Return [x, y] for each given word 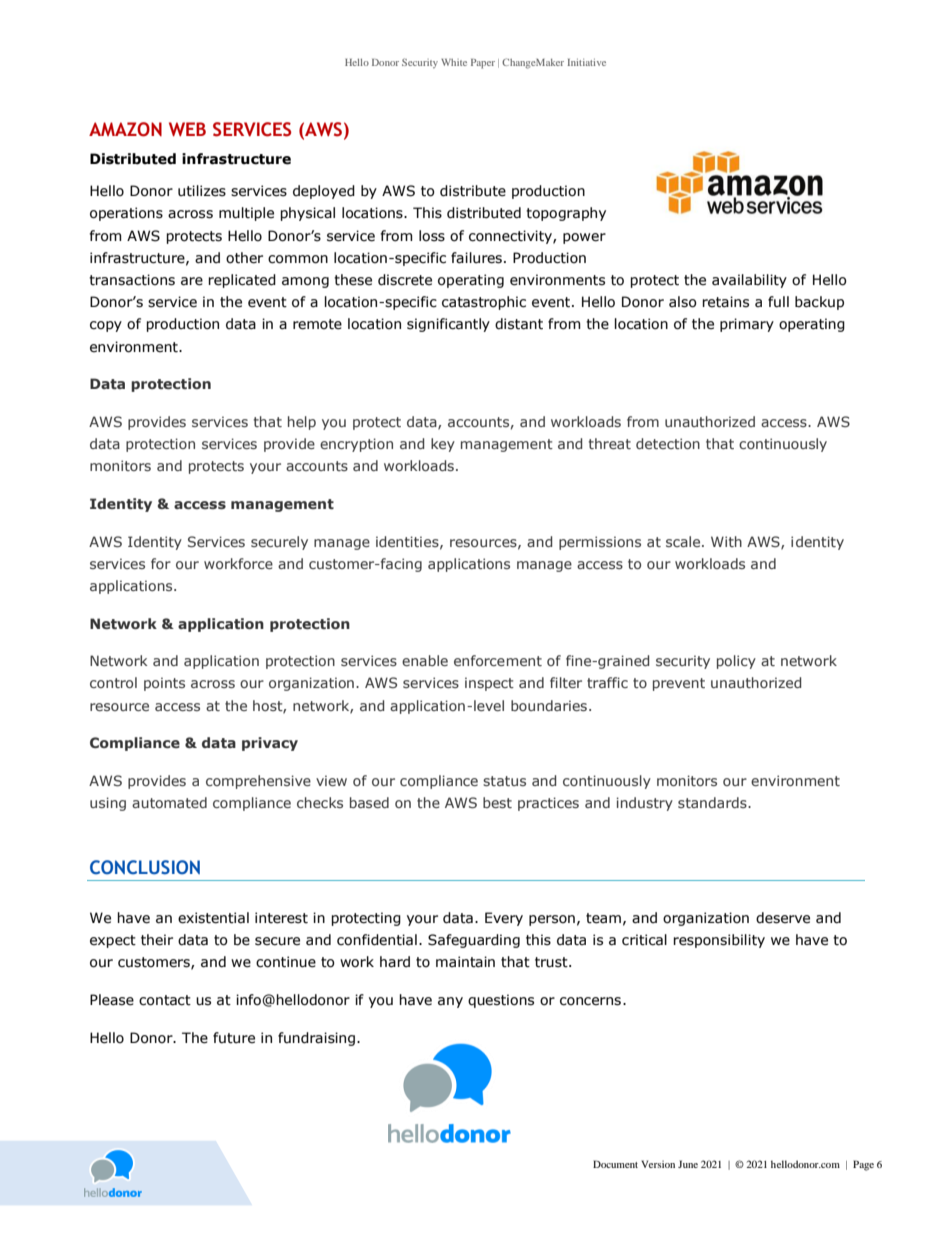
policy [736, 662]
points [164, 684]
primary [747, 325]
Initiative [586, 62]
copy [106, 326]
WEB [187, 129]
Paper [483, 64]
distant [519, 324]
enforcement [498, 660]
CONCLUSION [145, 867]
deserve [783, 918]
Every [504, 919]
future [234, 1038]
